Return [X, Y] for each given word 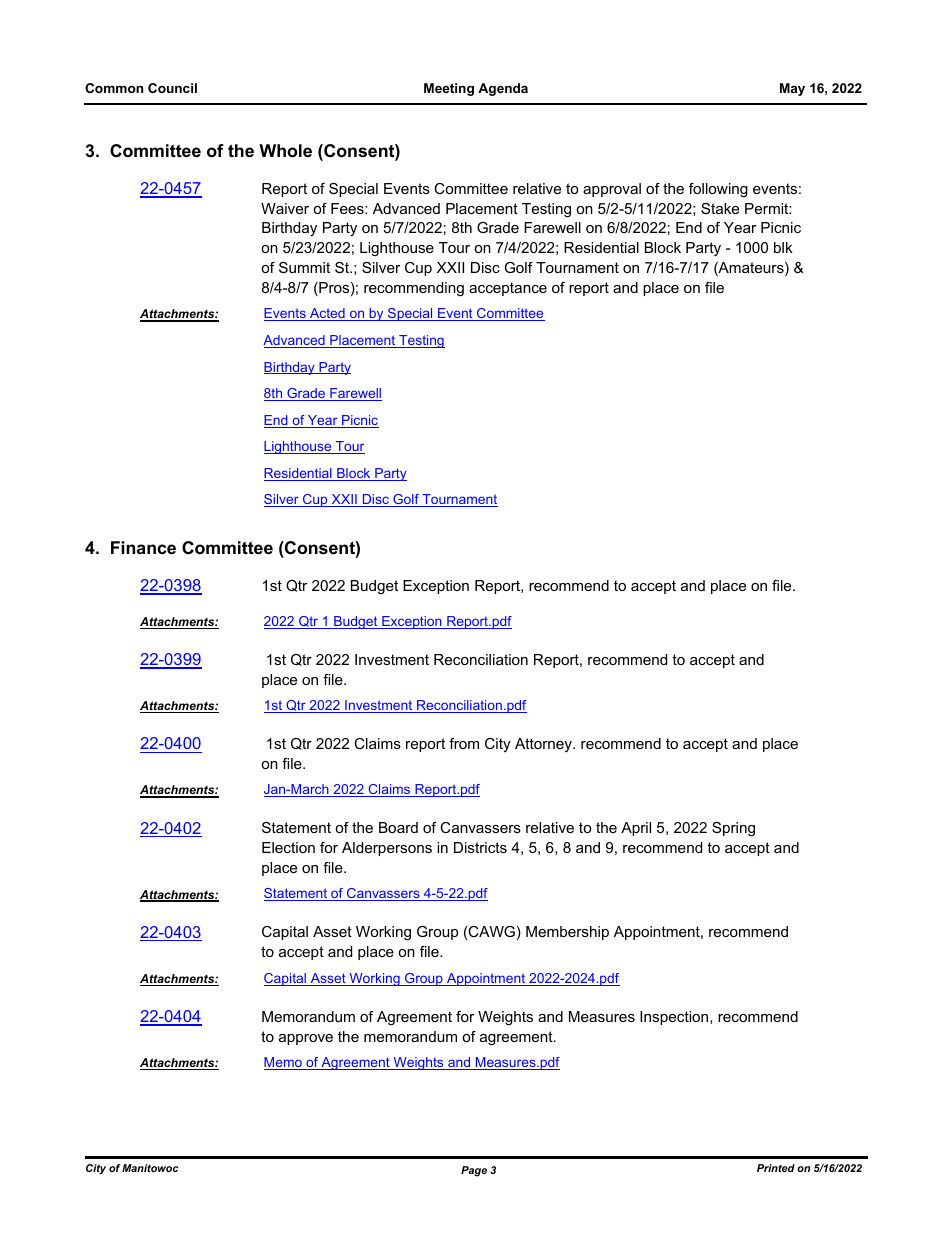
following [718, 190]
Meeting [449, 89]
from [464, 743]
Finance [143, 547]
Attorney [544, 745]
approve [306, 1039]
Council [172, 88]
